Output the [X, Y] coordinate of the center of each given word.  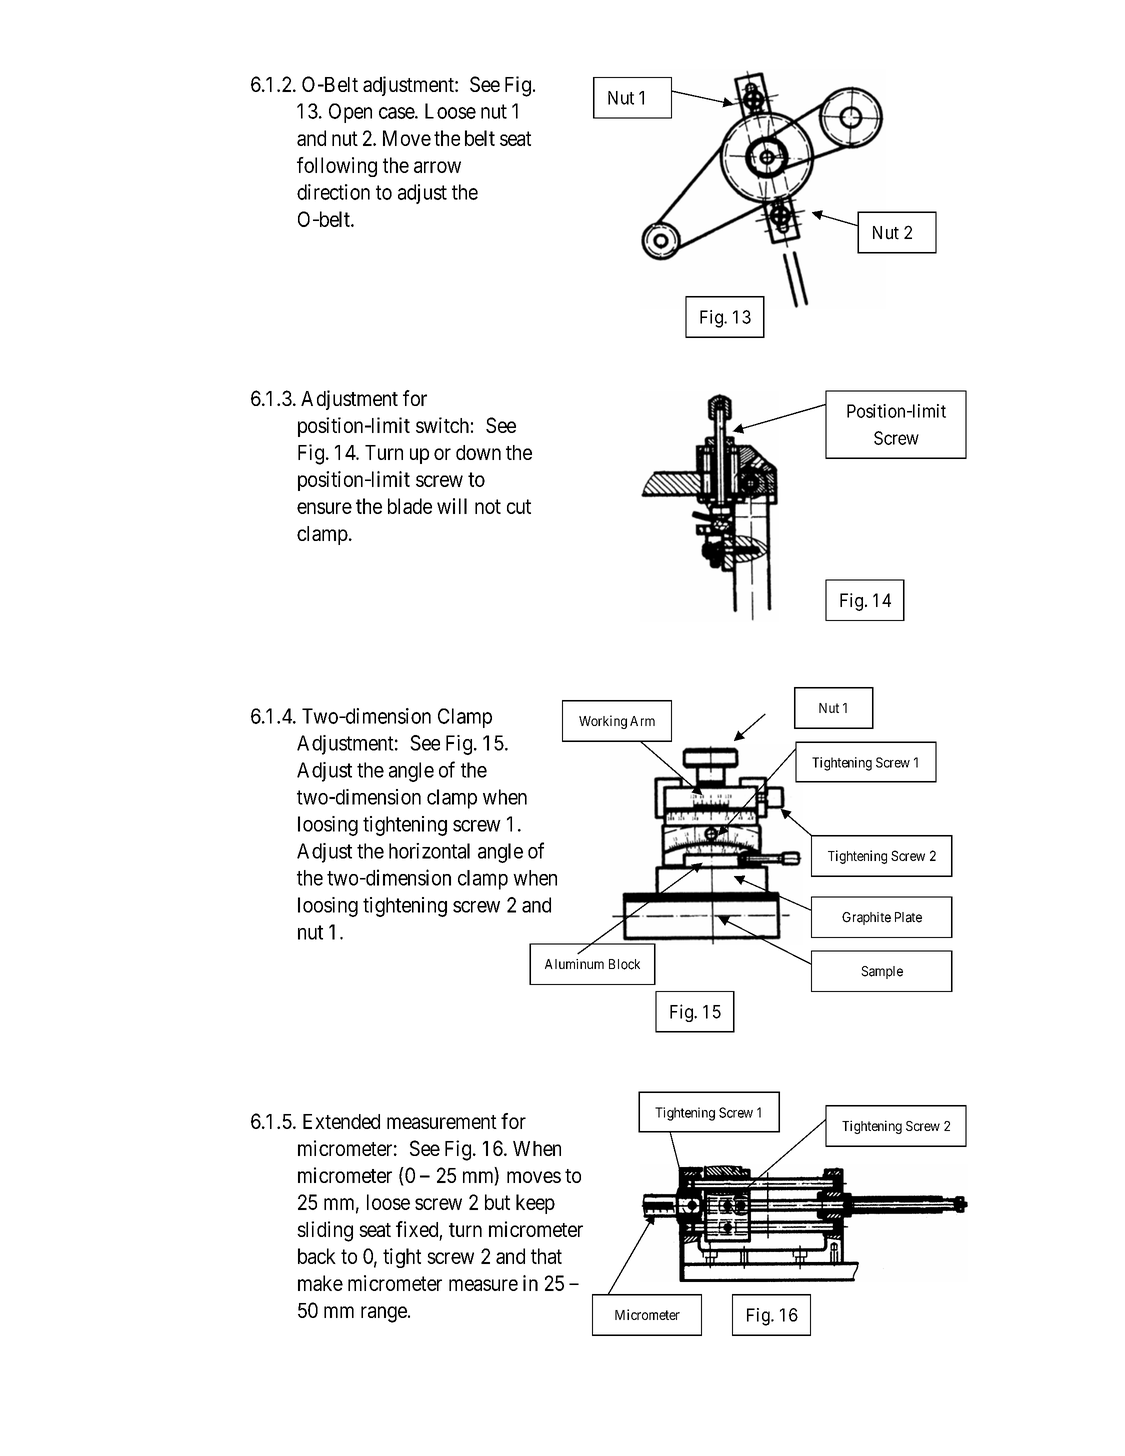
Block [624, 964]
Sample [882, 972]
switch [442, 425]
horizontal [429, 851]
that [546, 1256]
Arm [642, 721]
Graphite [866, 918]
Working [603, 722]
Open [350, 113]
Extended [341, 1121]
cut [519, 506]
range [384, 1314]
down [478, 452]
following [337, 167]
